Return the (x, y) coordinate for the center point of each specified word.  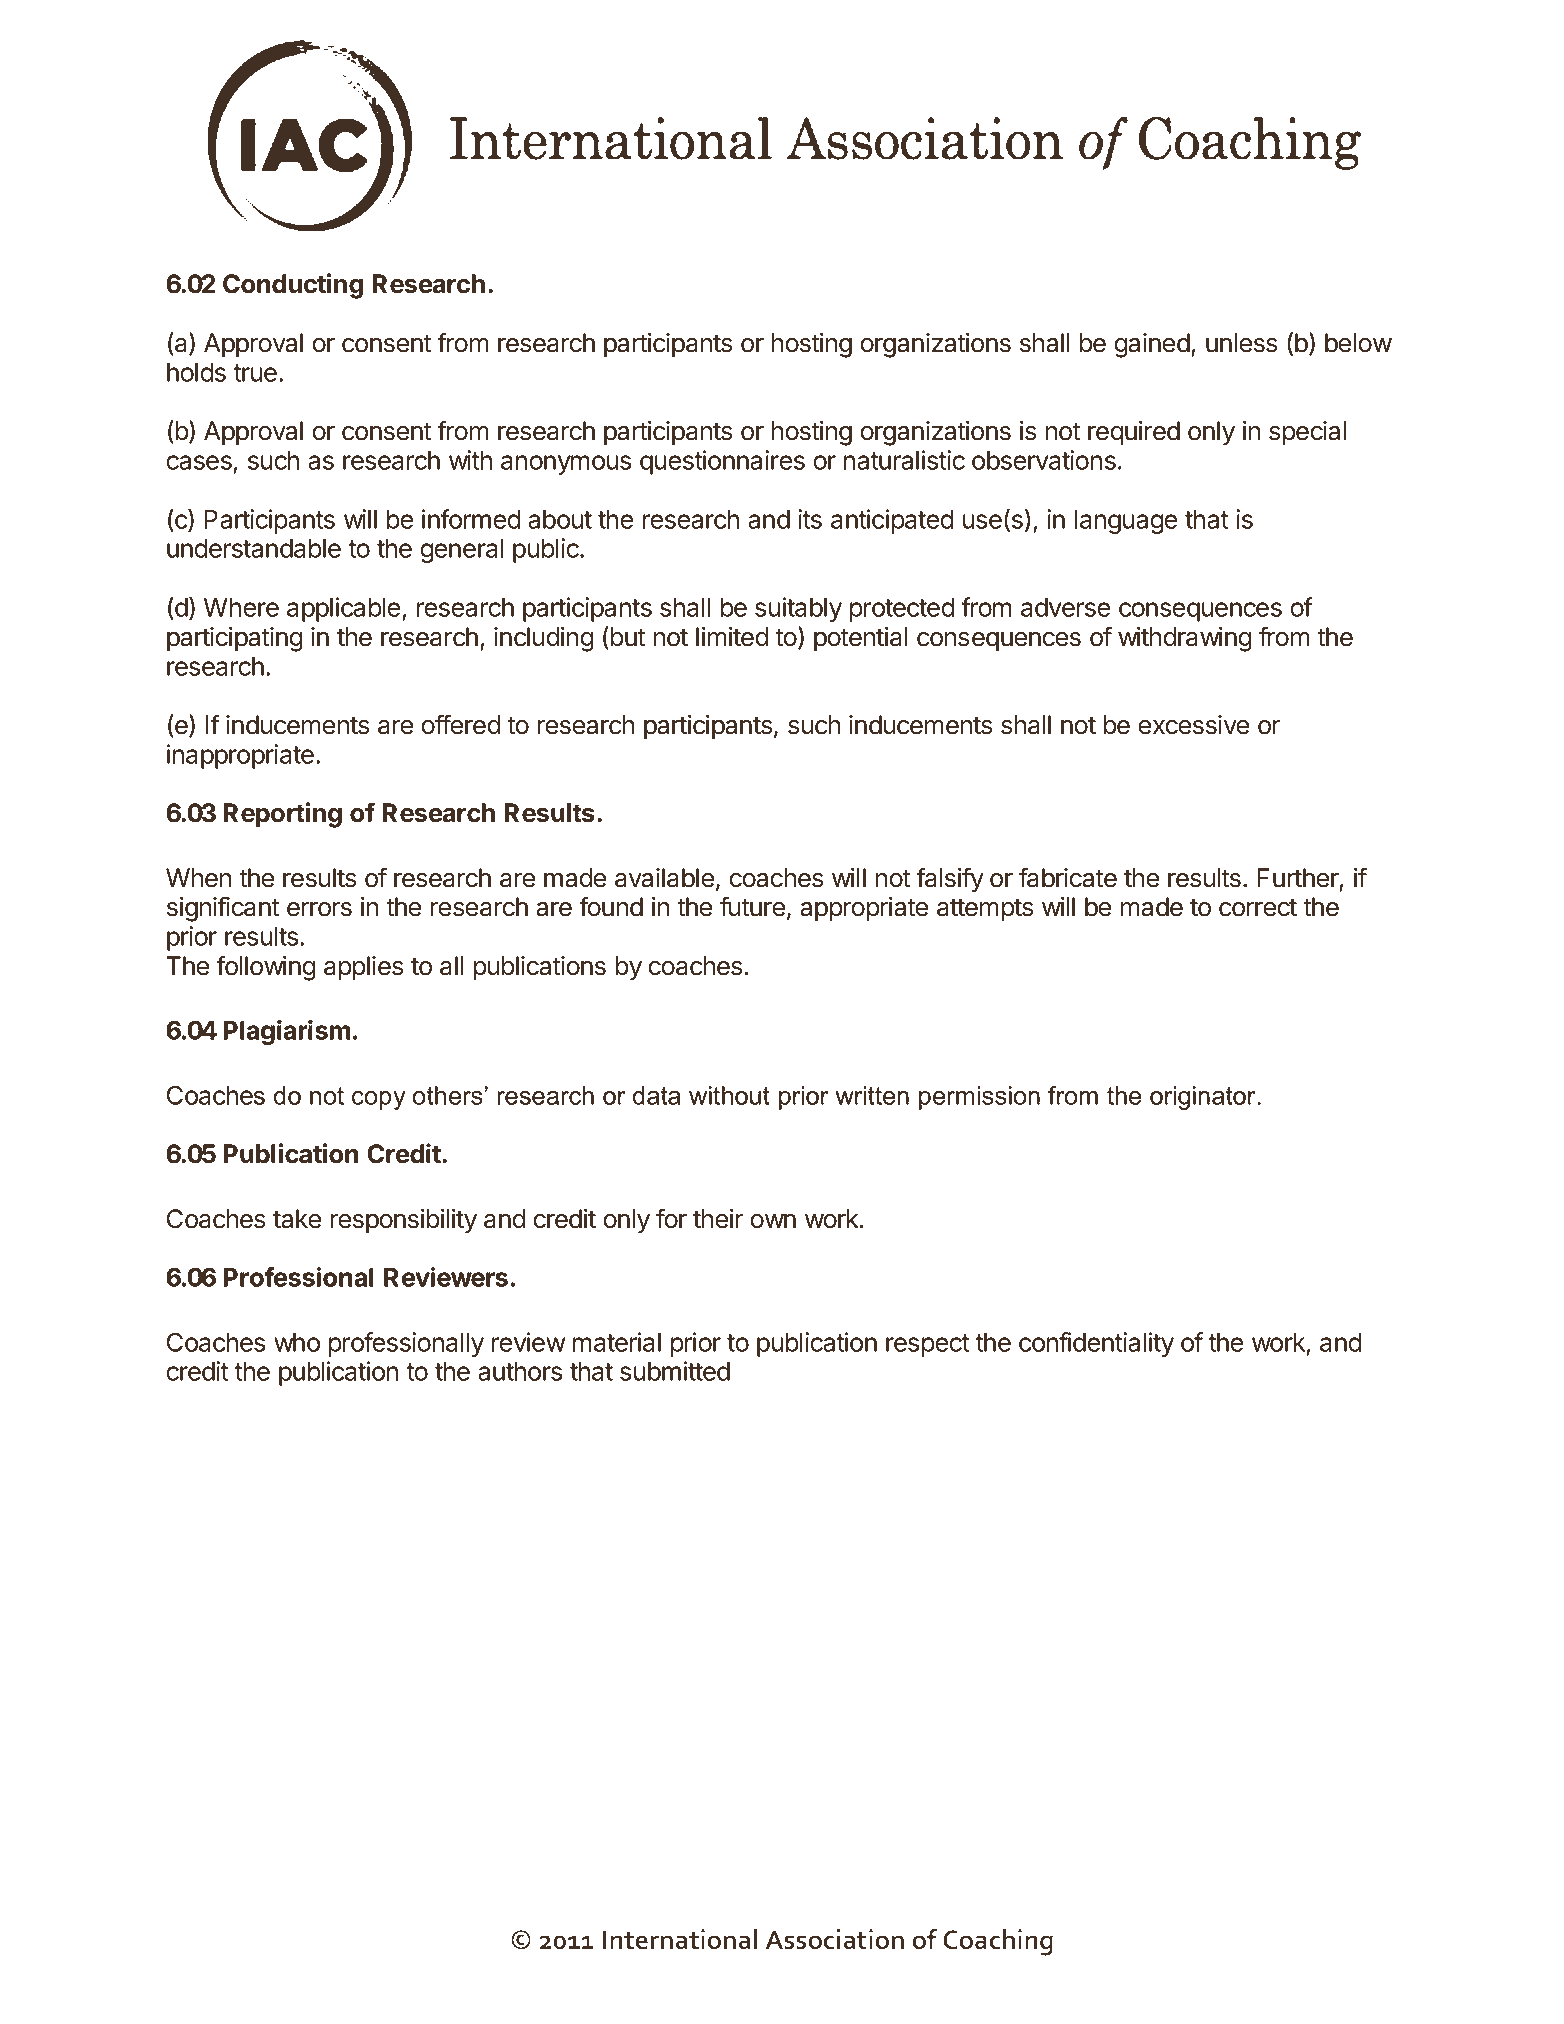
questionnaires (722, 462)
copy (379, 1100)
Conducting (293, 286)
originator (1204, 1098)
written (872, 1095)
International (680, 1939)
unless (1241, 343)
